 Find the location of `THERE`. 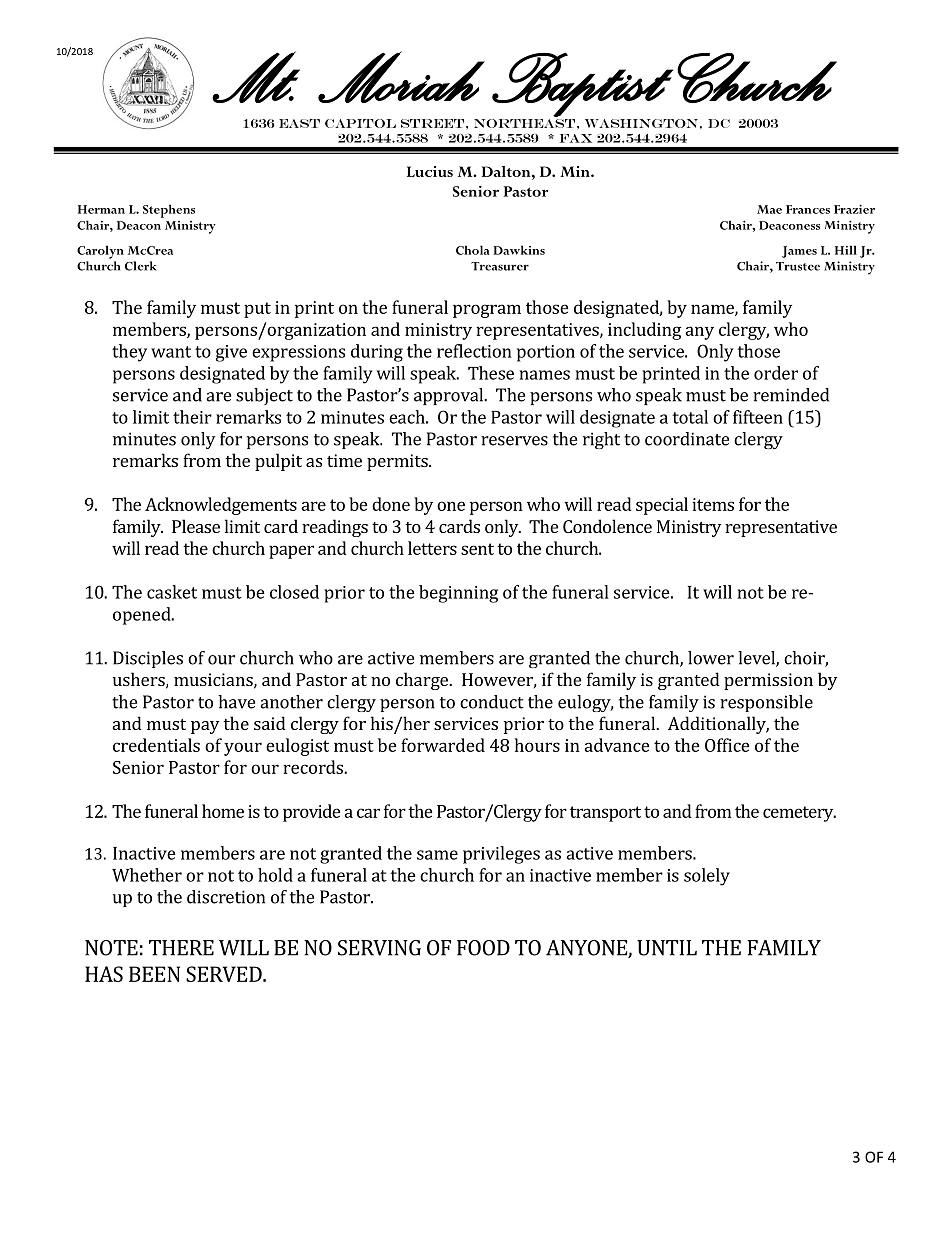

THERE is located at coordinates (181, 948).
